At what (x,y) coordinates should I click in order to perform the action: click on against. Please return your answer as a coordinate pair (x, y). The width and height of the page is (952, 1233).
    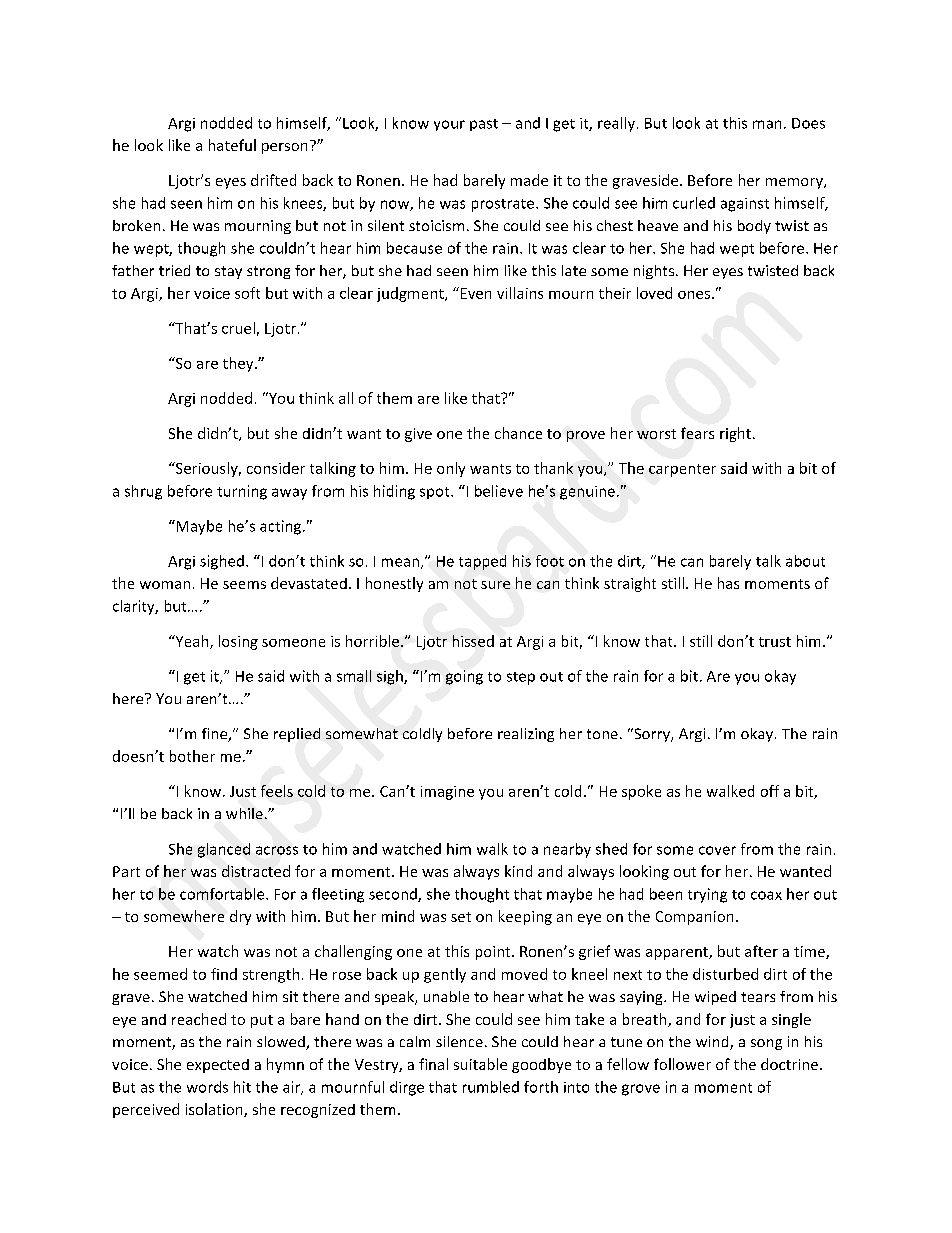
    Looking at the image, I should click on (745, 205).
